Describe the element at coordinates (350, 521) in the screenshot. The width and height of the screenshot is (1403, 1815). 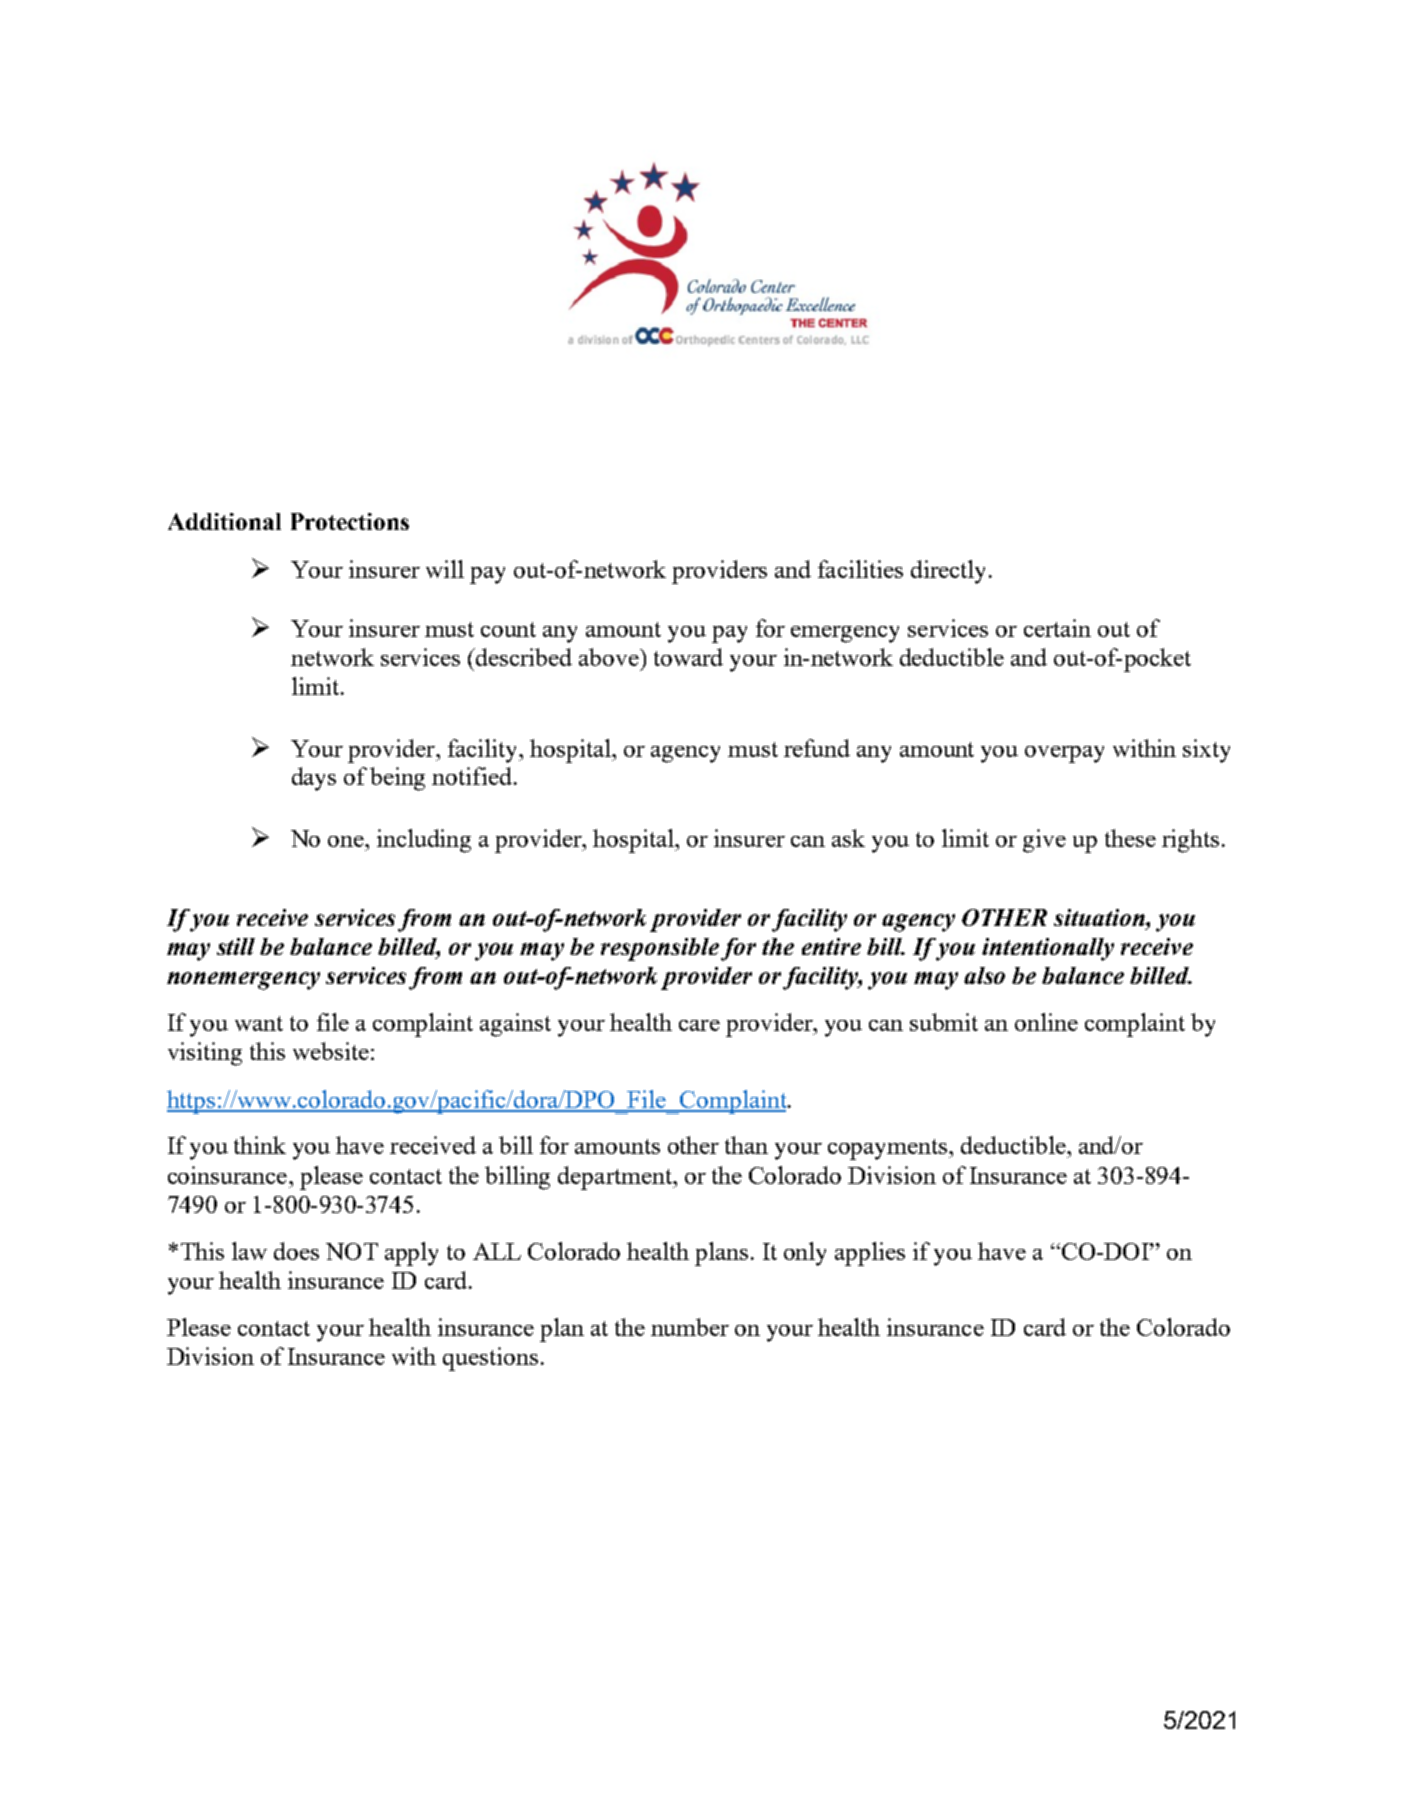
I see `Protections` at that location.
